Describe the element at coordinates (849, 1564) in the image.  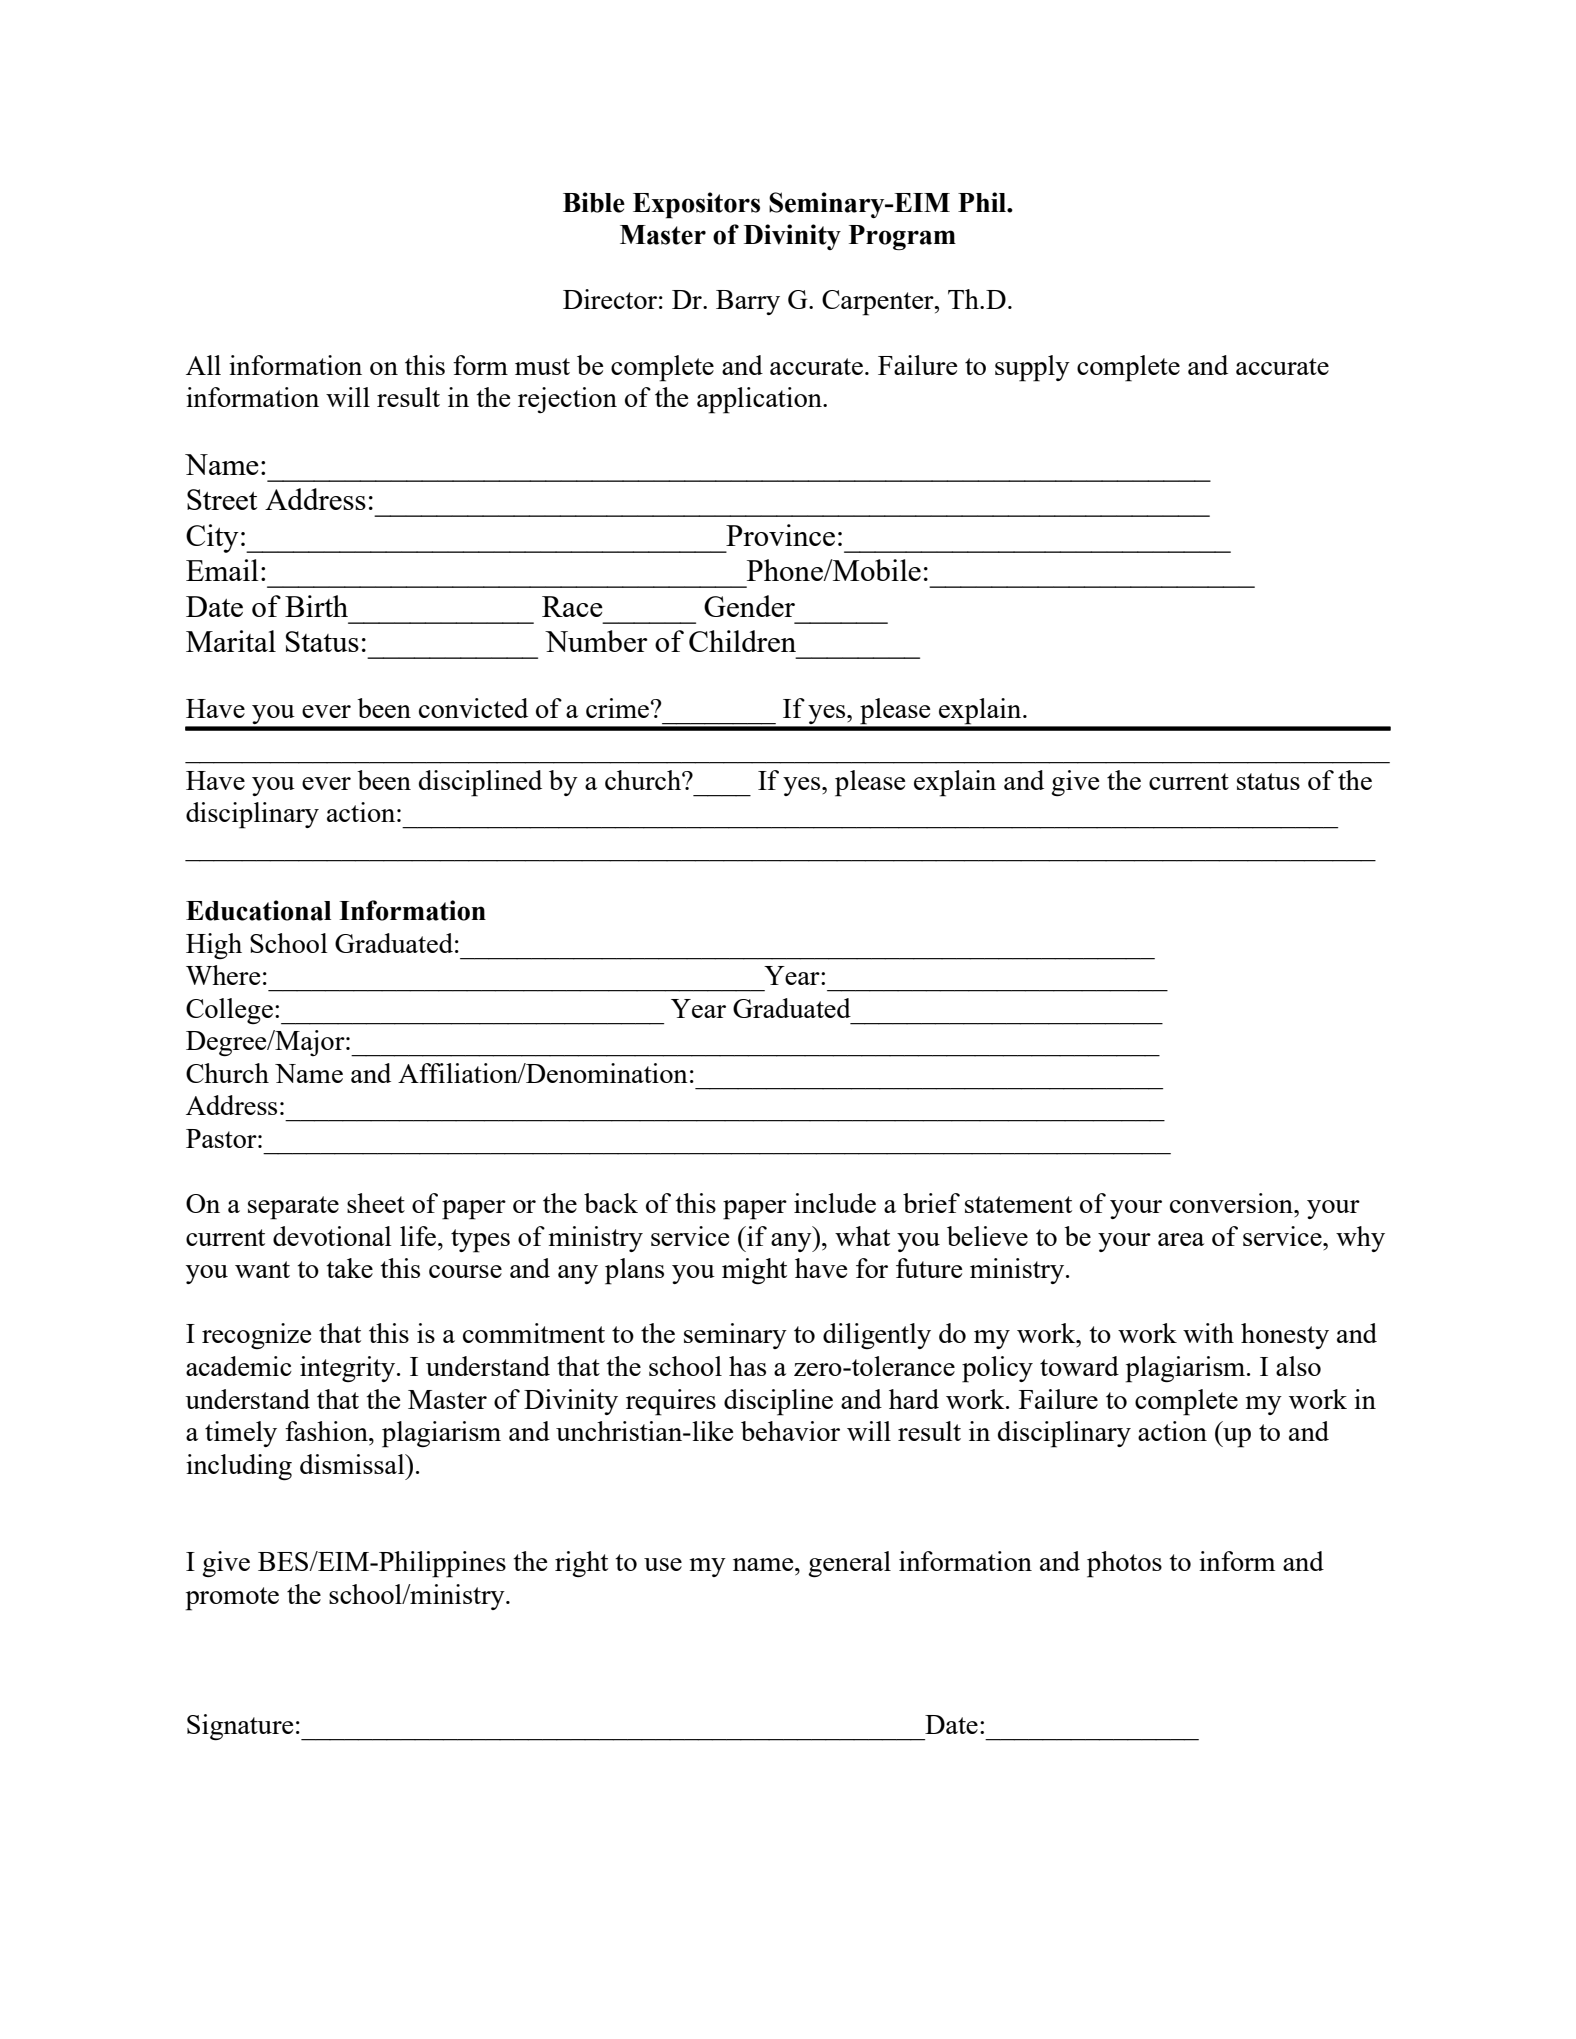
I see `general` at that location.
